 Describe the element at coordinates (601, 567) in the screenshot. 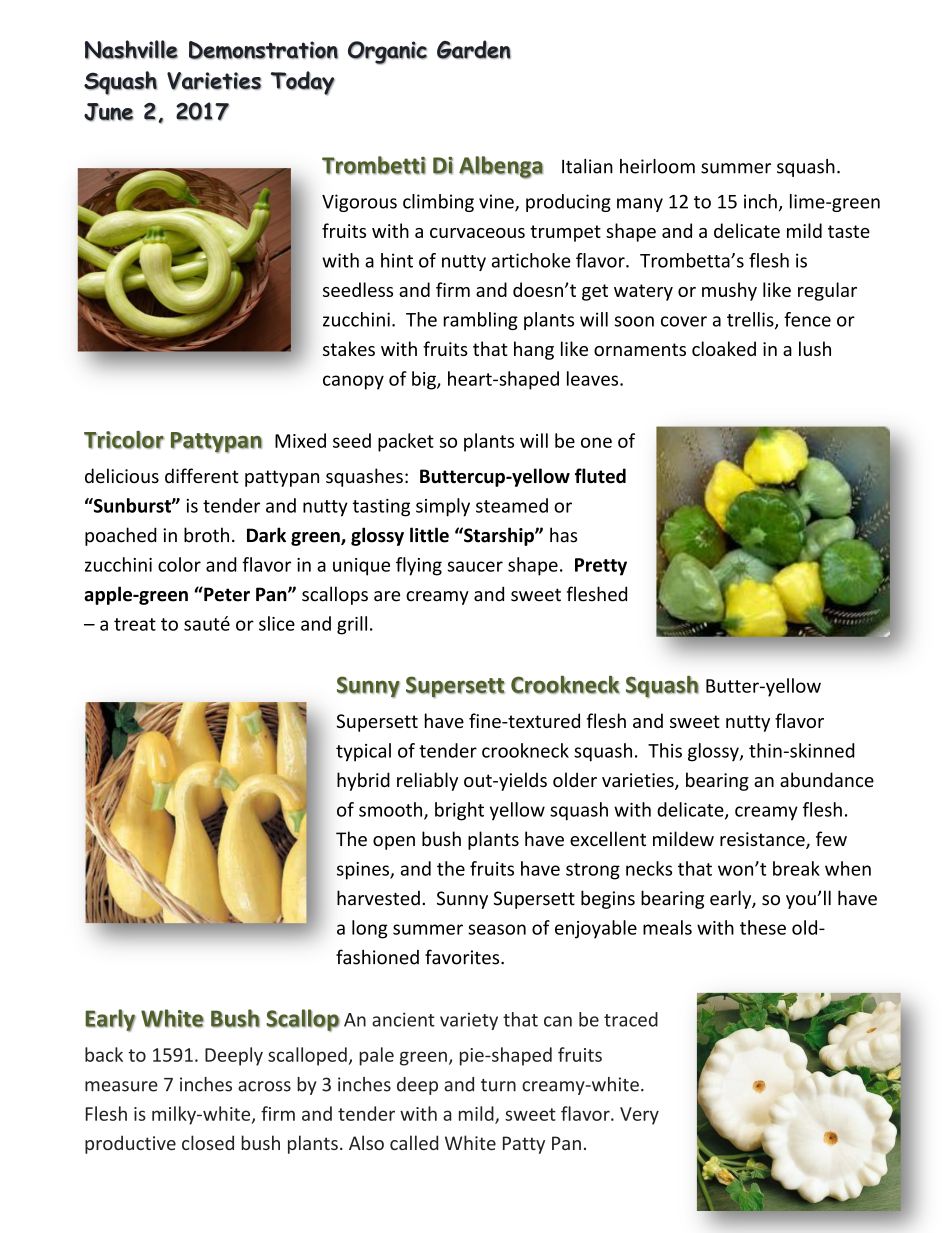

I see `Pretty` at that location.
